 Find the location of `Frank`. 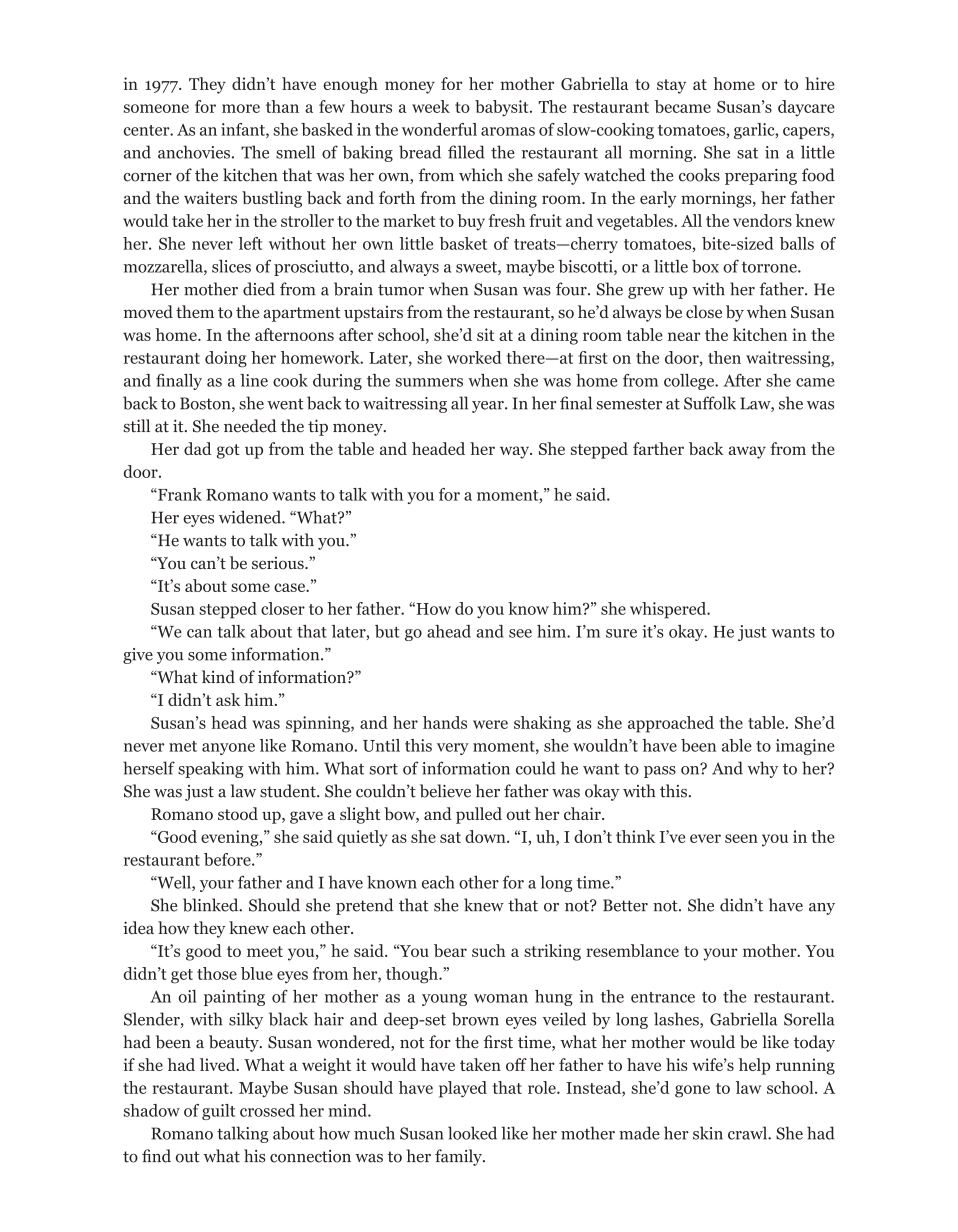

Frank is located at coordinates (179, 494).
